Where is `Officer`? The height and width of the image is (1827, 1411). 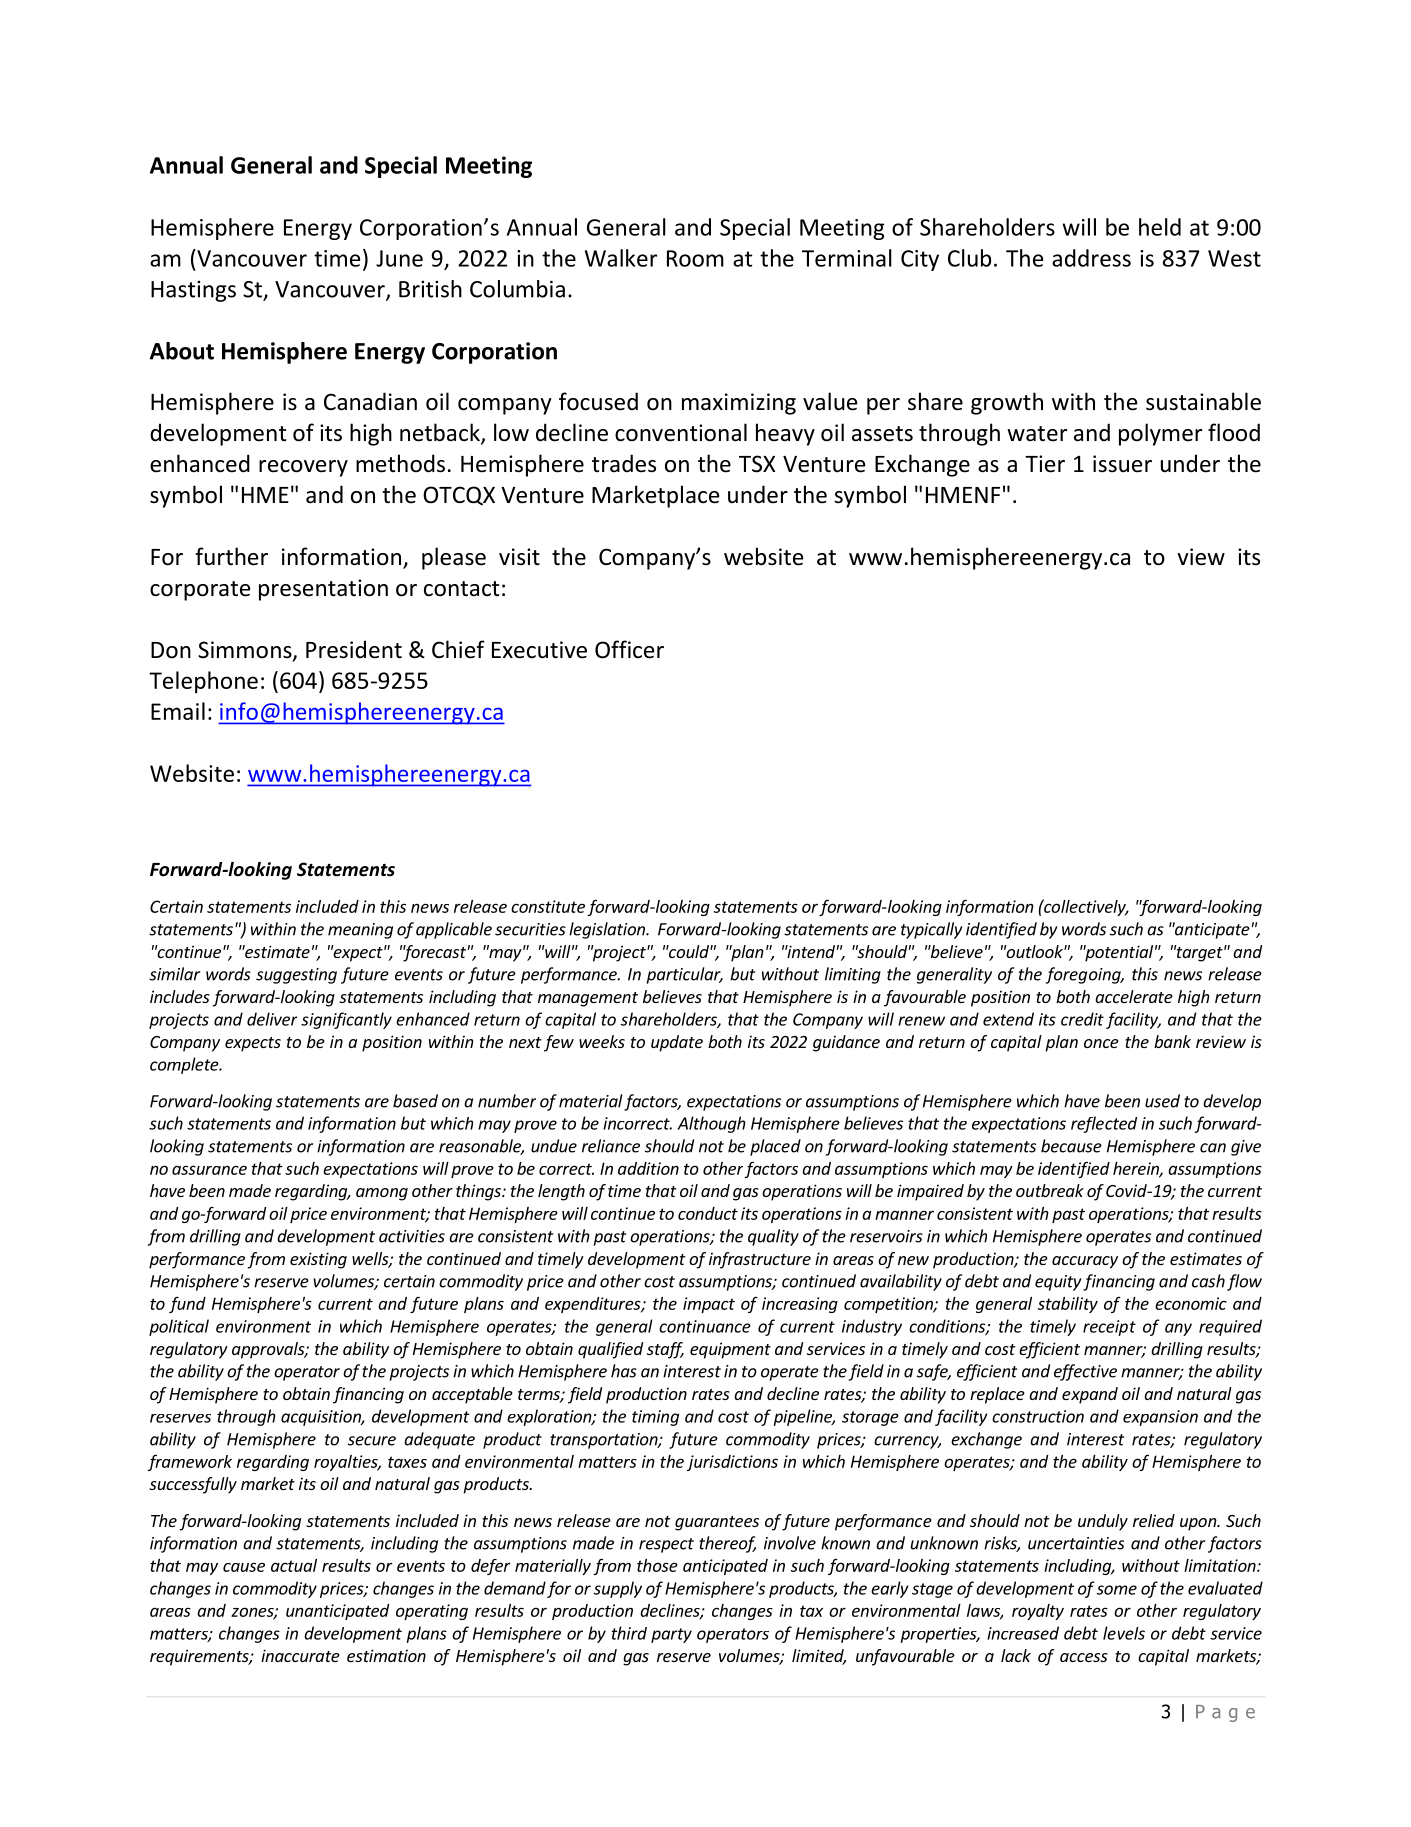 Officer is located at coordinates (629, 649).
